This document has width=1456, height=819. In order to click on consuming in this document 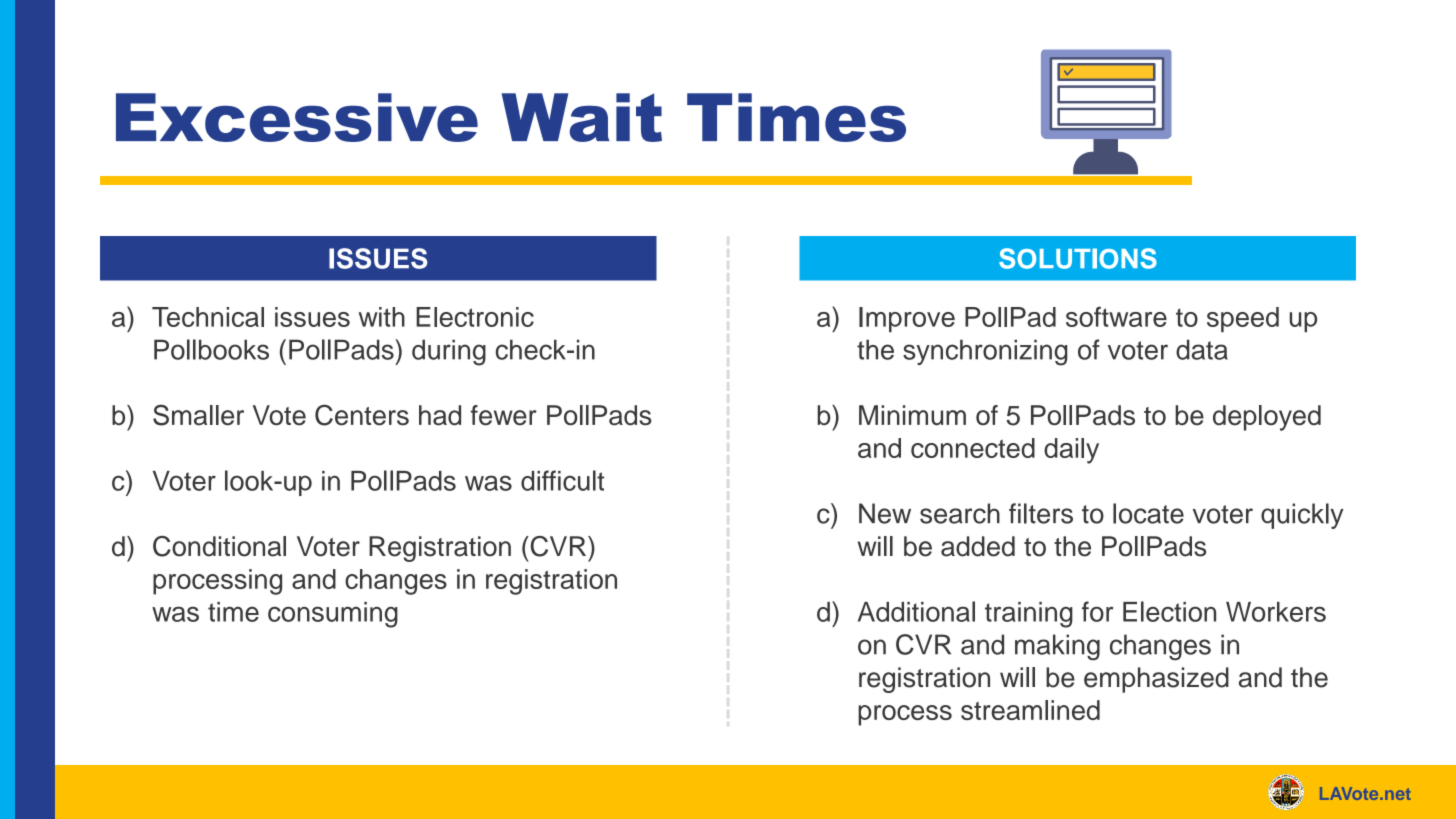, I will do `click(333, 615)`.
